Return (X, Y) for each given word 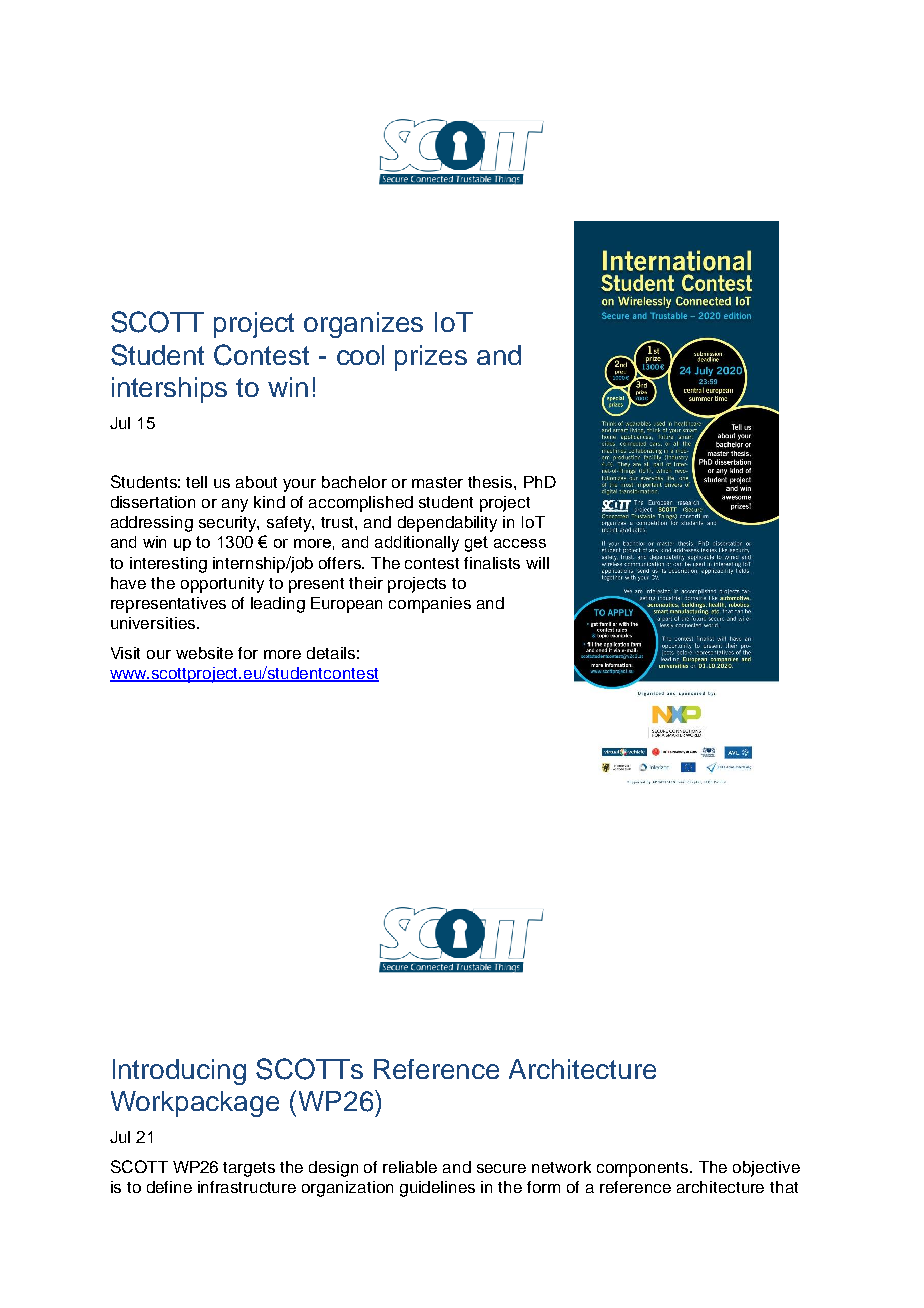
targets (249, 1169)
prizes (431, 358)
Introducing (179, 1072)
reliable (410, 1167)
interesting (168, 565)
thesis (491, 482)
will (537, 563)
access (520, 543)
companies (430, 605)
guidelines (437, 1189)
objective (766, 1169)
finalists (492, 563)
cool (360, 355)
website (204, 653)
